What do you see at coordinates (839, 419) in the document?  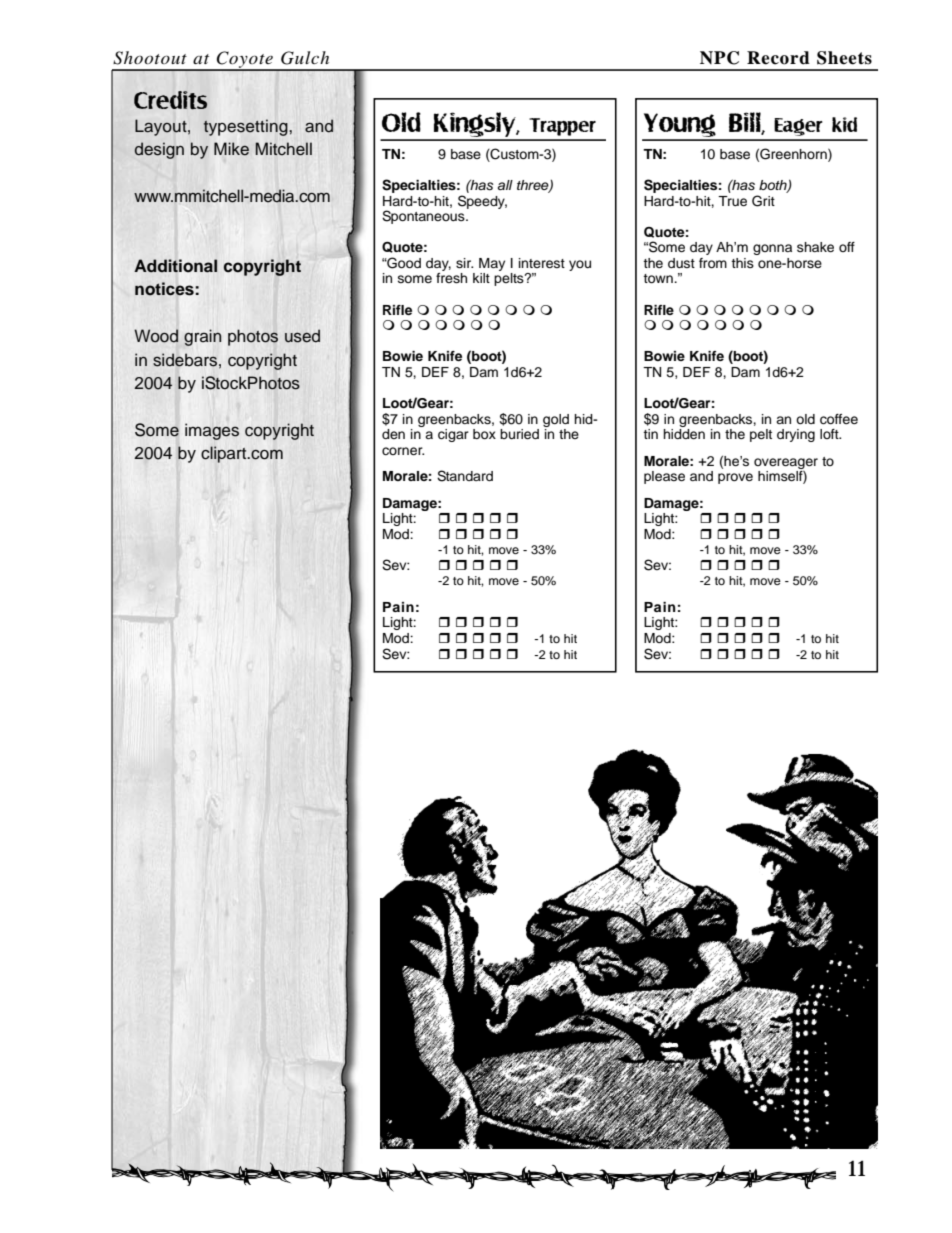 I see `coffee` at bounding box center [839, 419].
